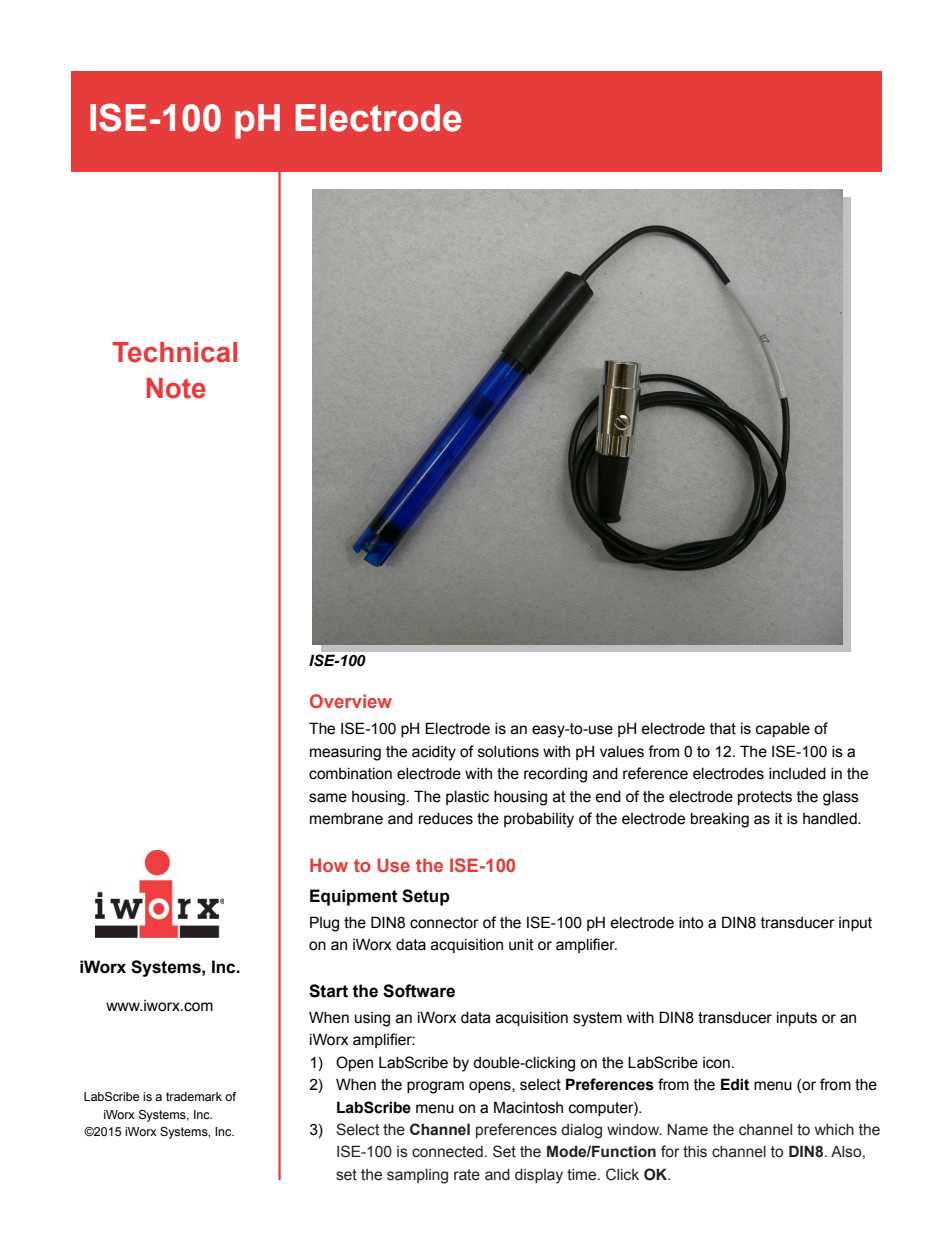 The height and width of the screenshot is (1233, 952). Describe the element at coordinates (324, 924) in the screenshot. I see `Plug` at that location.
